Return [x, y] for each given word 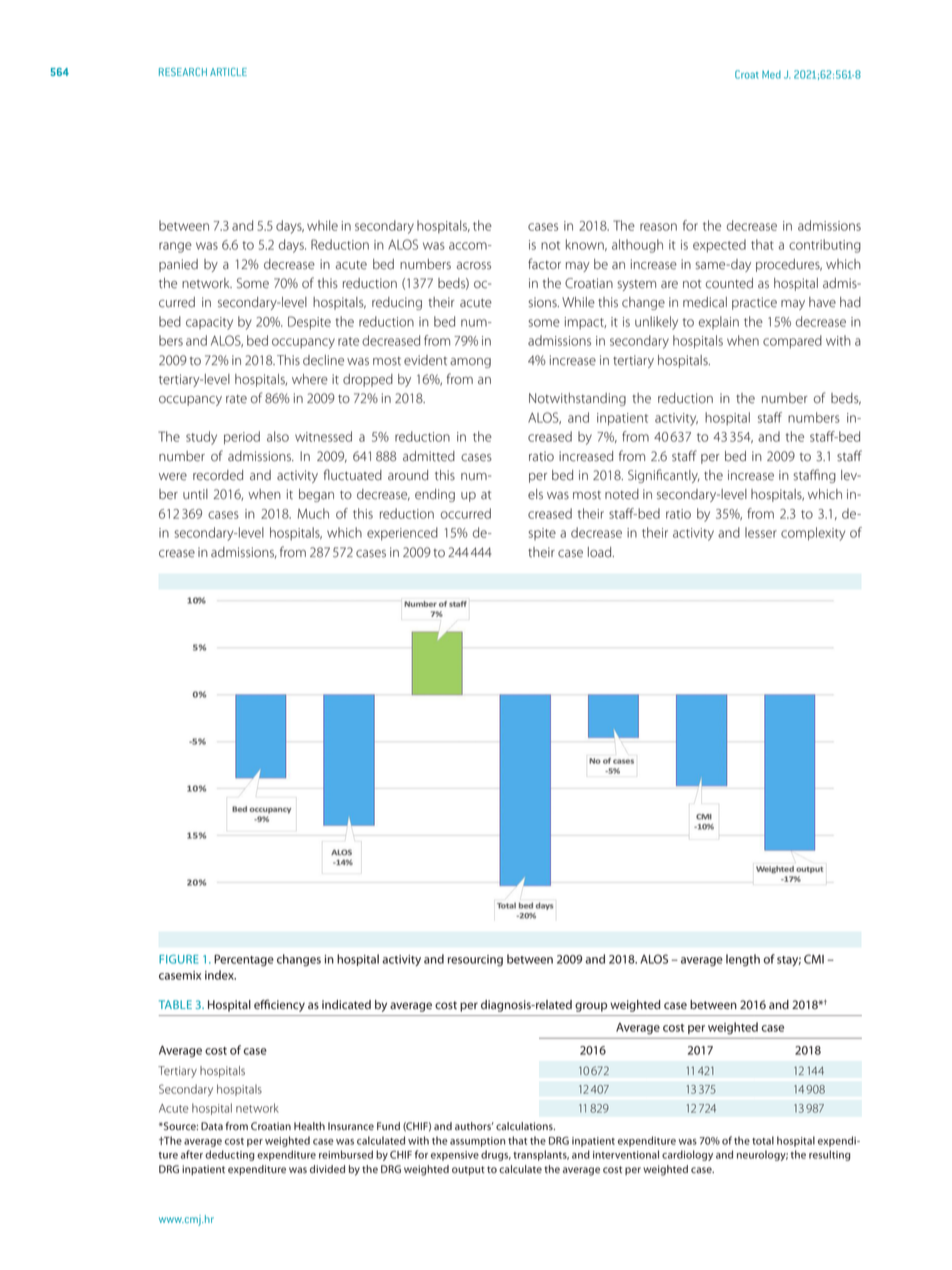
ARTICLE [228, 72]
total [763, 1140]
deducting [229, 1155]
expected [719, 246]
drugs [496, 1155]
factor [544, 264]
